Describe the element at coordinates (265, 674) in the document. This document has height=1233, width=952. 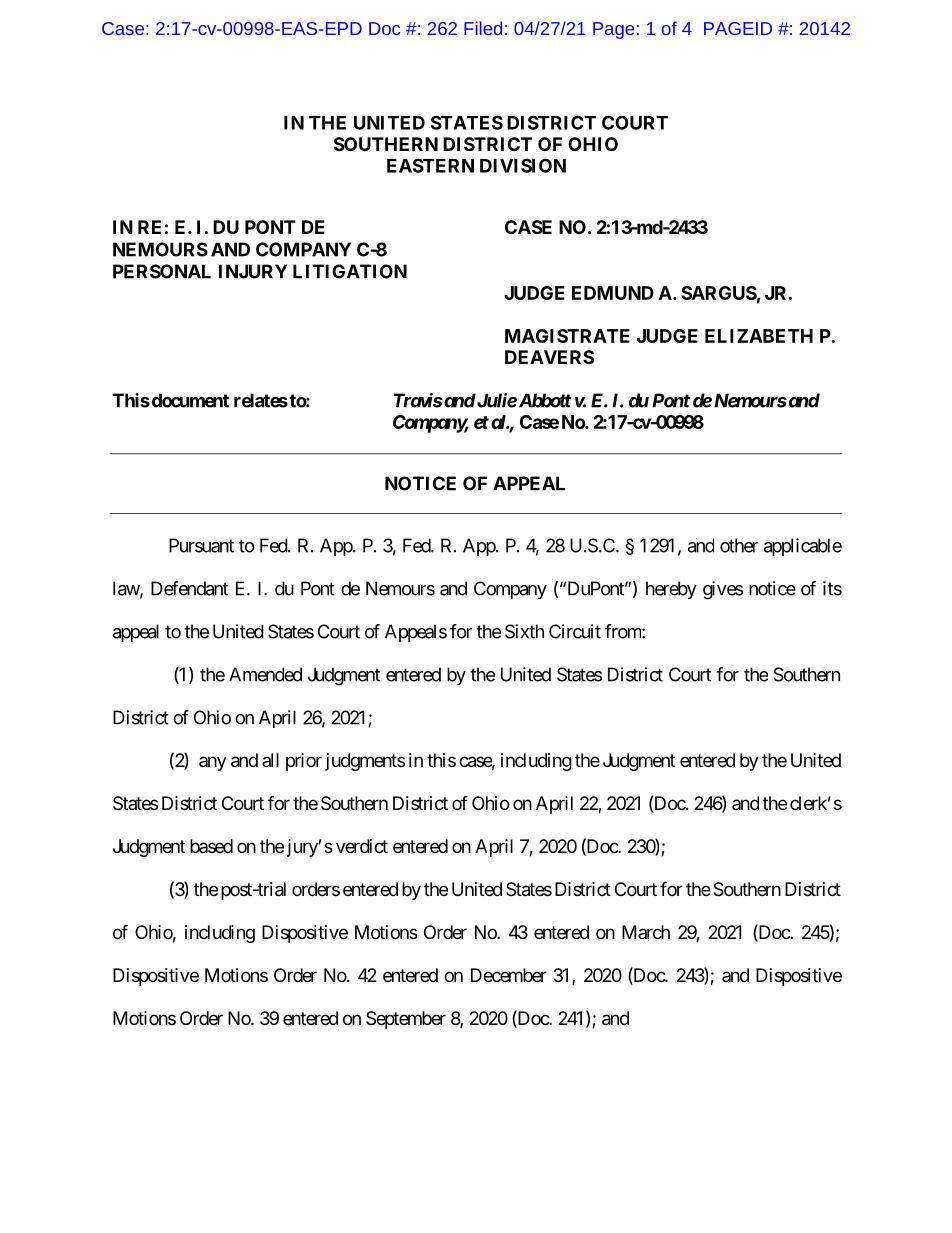
I see `Amended` at that location.
